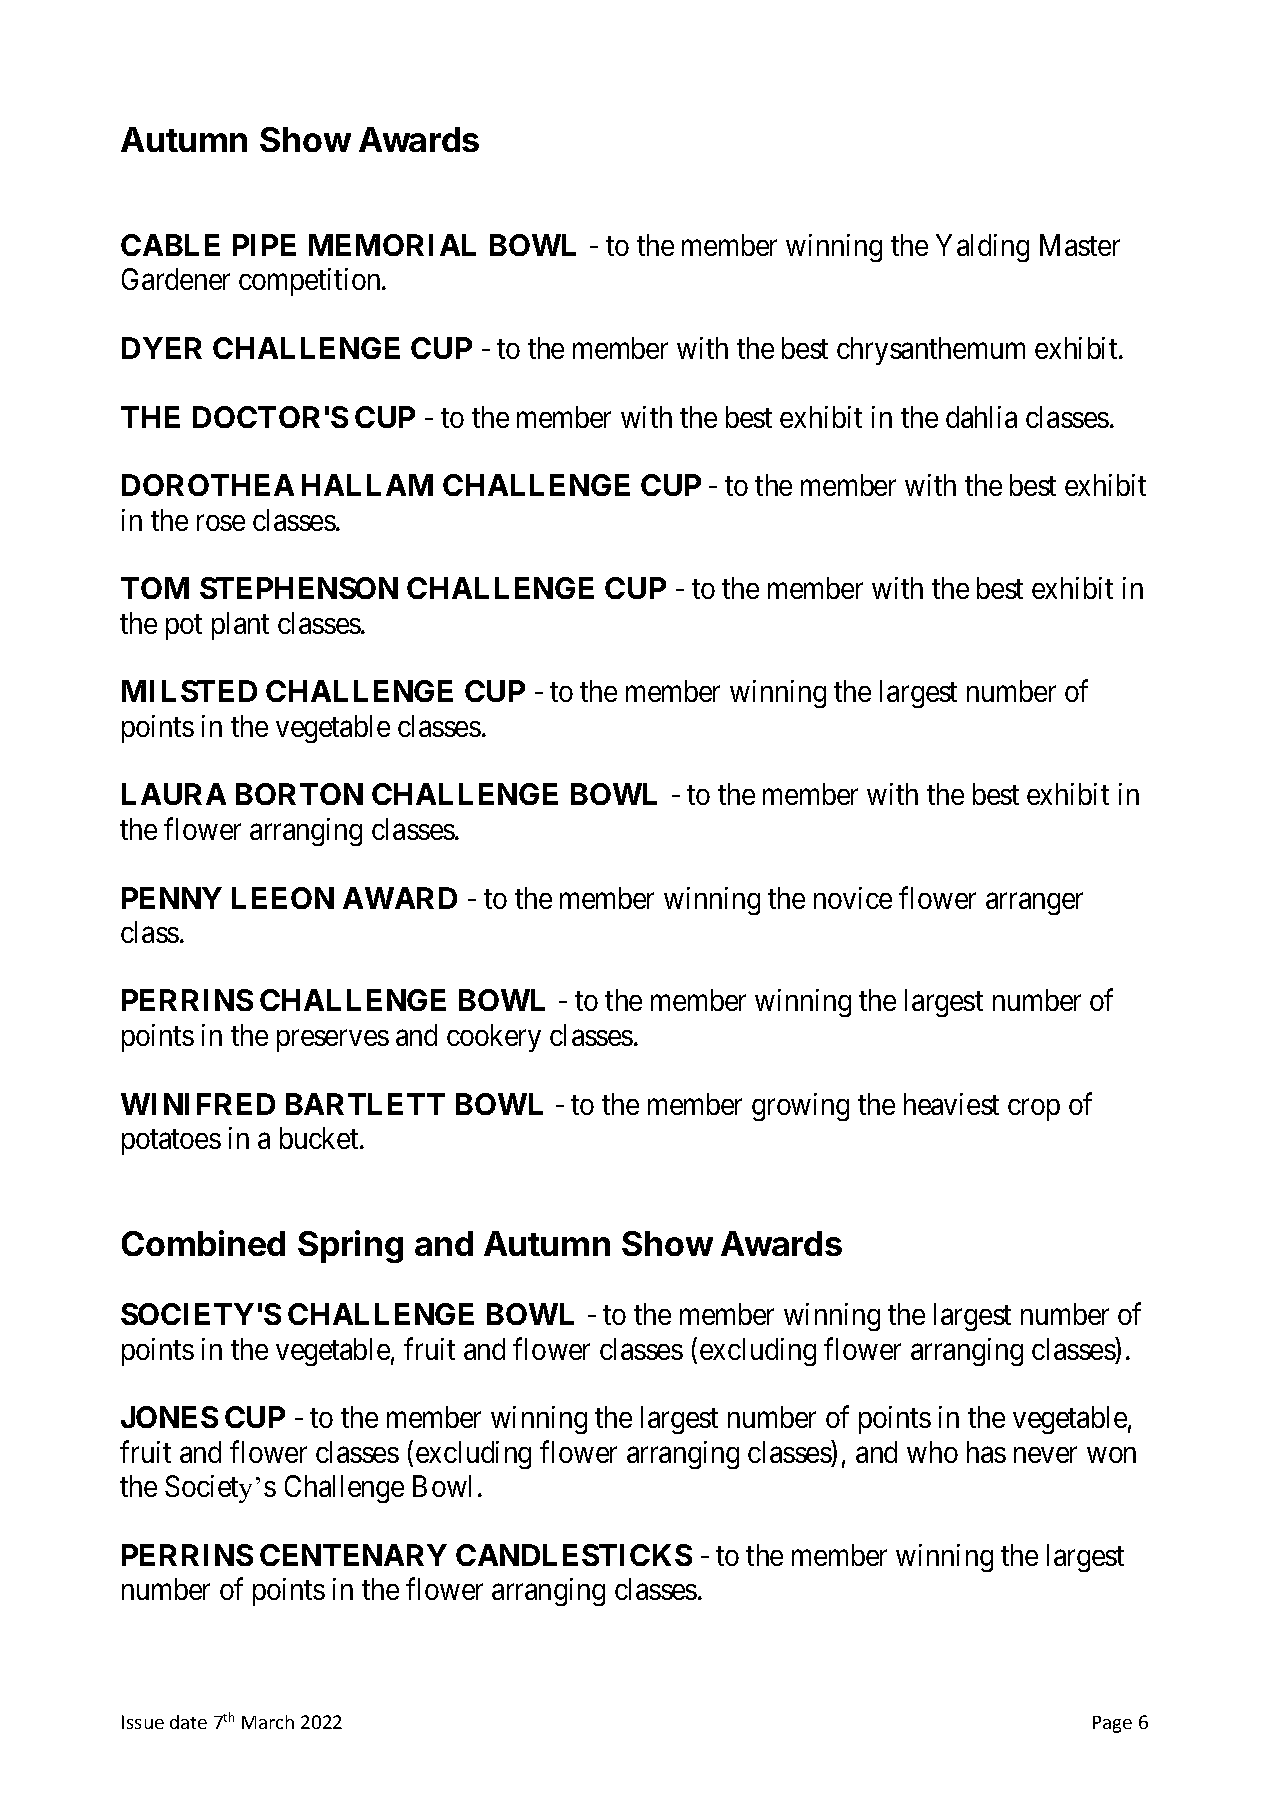 The image size is (1269, 1795). What do you see at coordinates (853, 898) in the page?
I see `novice` at bounding box center [853, 898].
